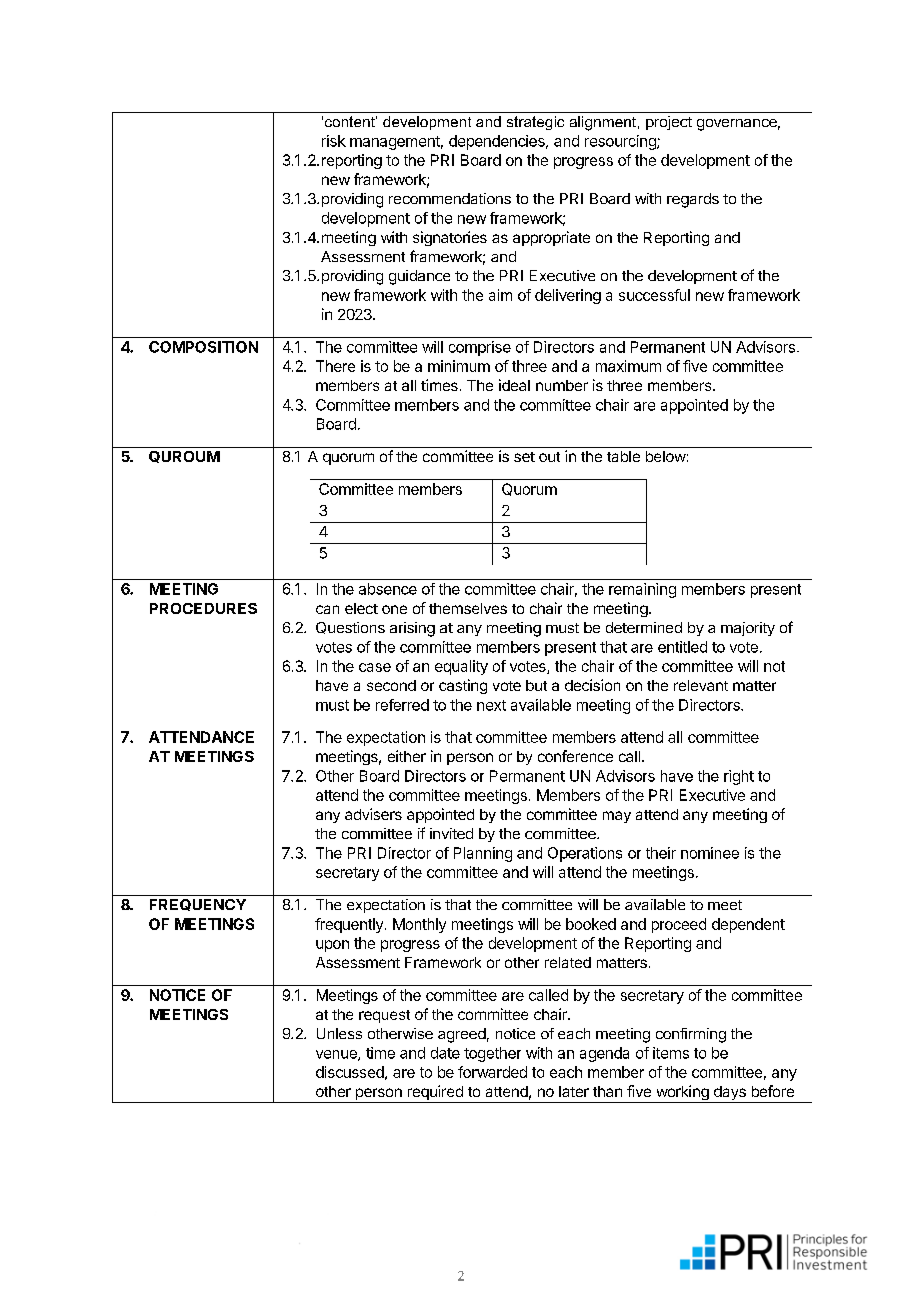  Describe the element at coordinates (669, 123) in the page. I see `project` at that location.
